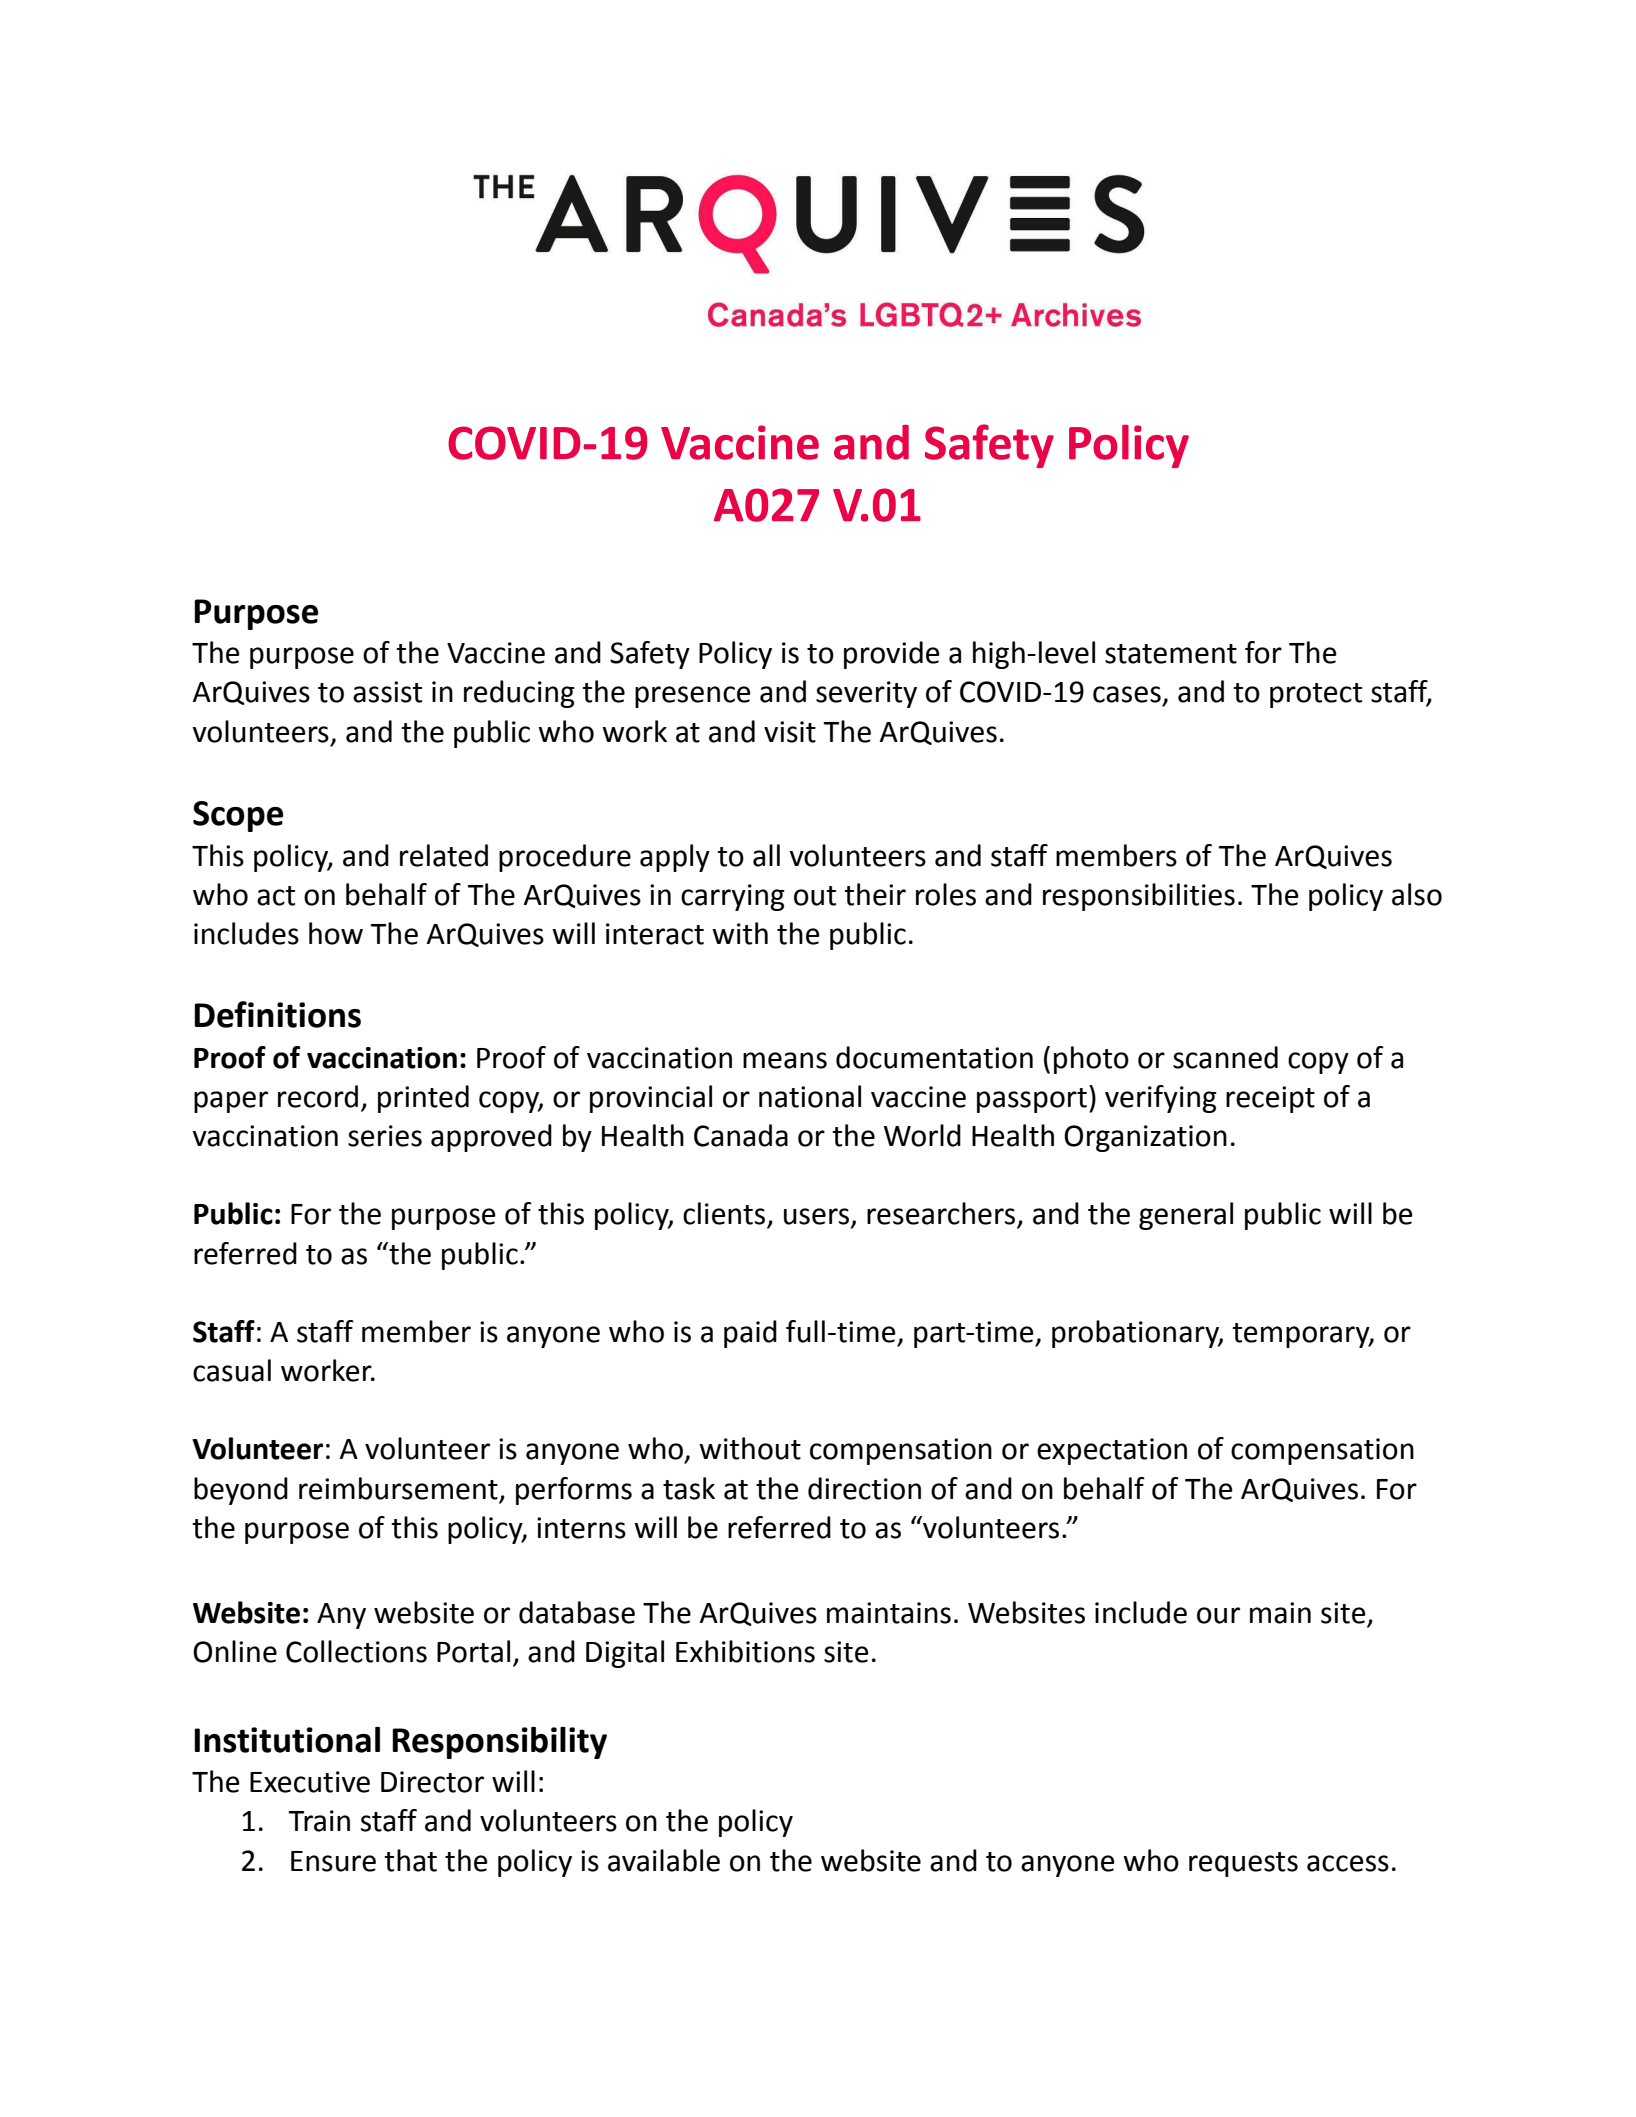 Image resolution: width=1636 pixels, height=2117 pixels. I want to click on series, so click(385, 1136).
